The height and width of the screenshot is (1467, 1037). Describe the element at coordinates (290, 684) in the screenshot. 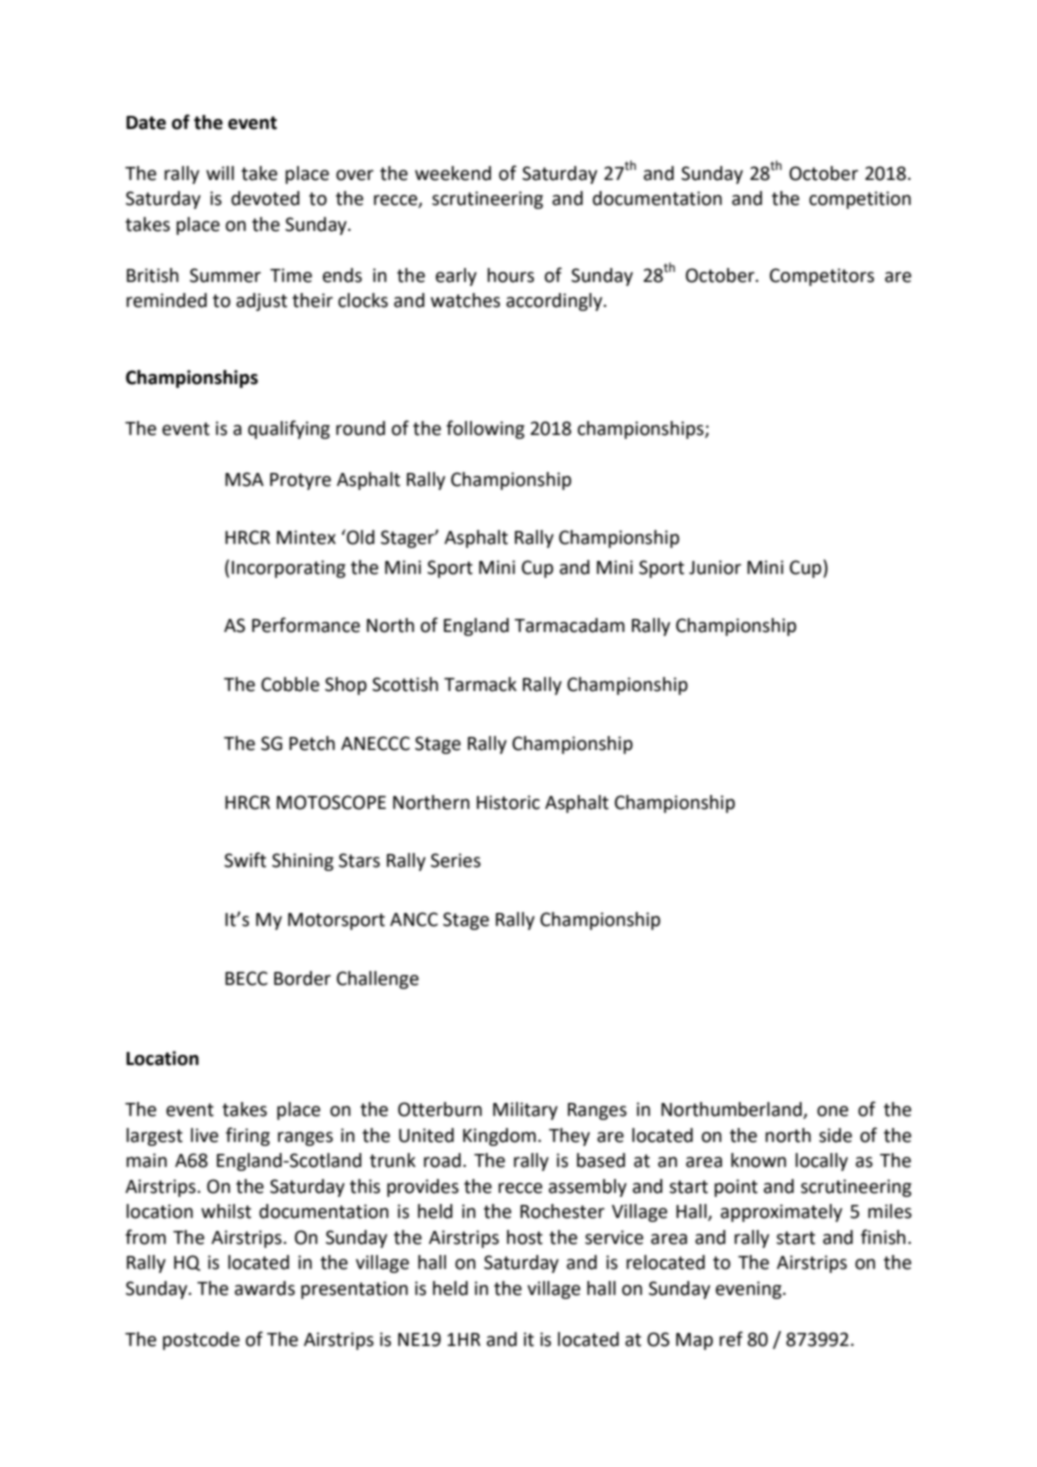

I see `Cobble` at that location.
